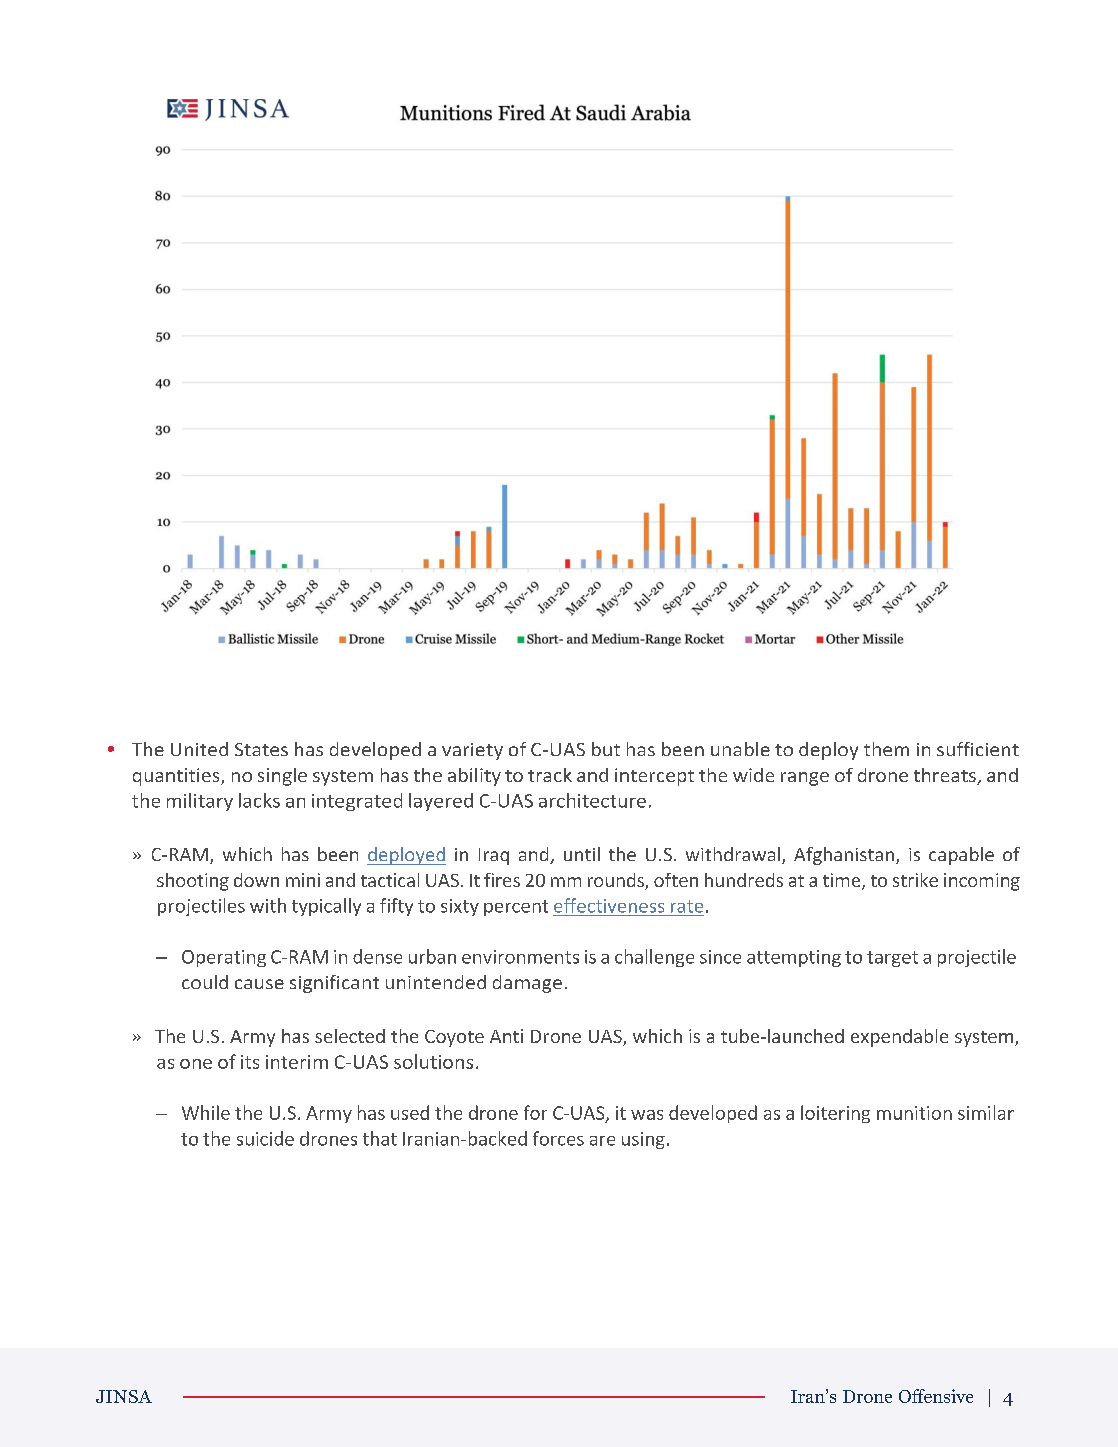  Describe the element at coordinates (206, 1112) in the image. I see `While` at that location.
